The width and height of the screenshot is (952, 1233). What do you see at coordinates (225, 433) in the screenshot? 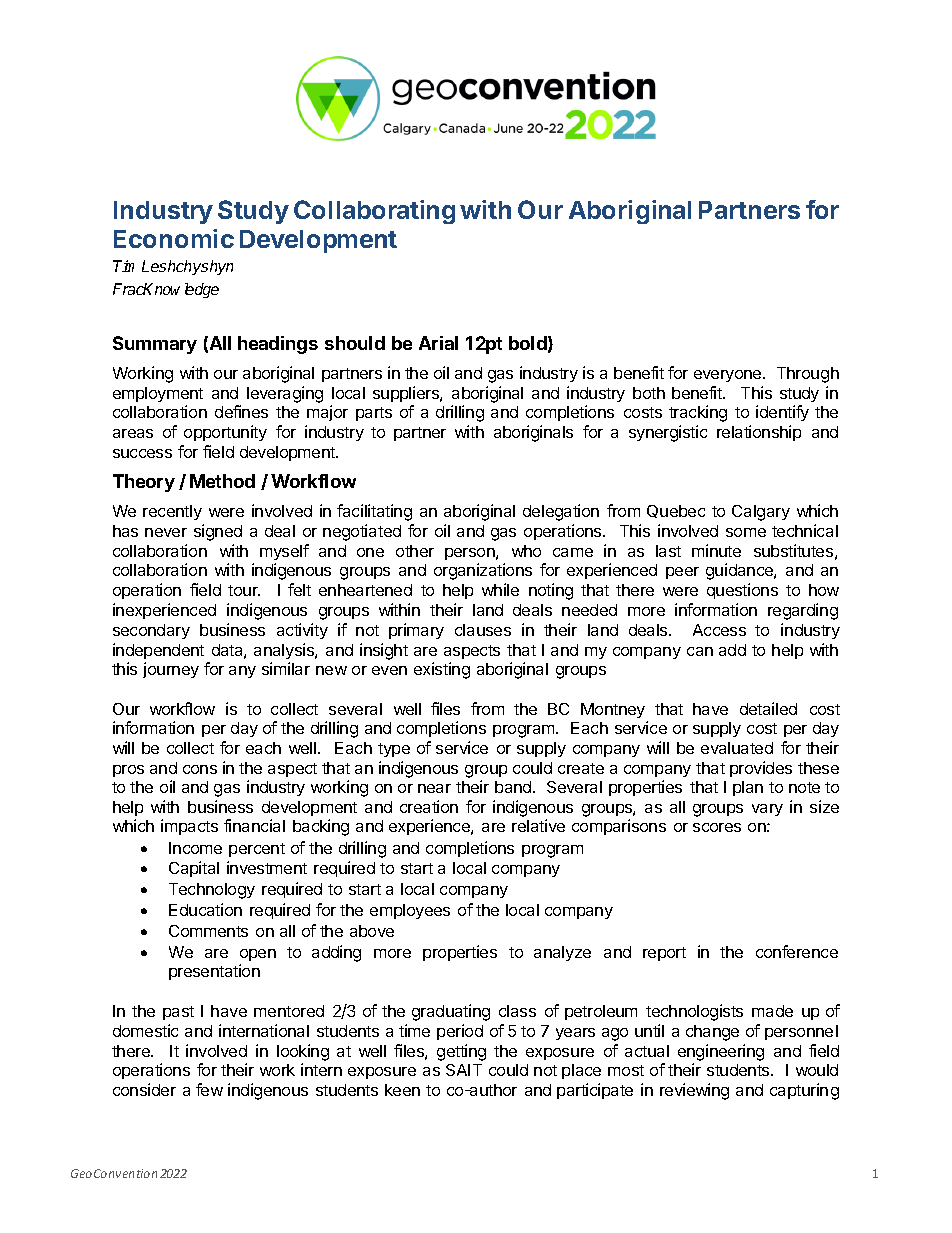
I see `opportunity` at bounding box center [225, 433].
